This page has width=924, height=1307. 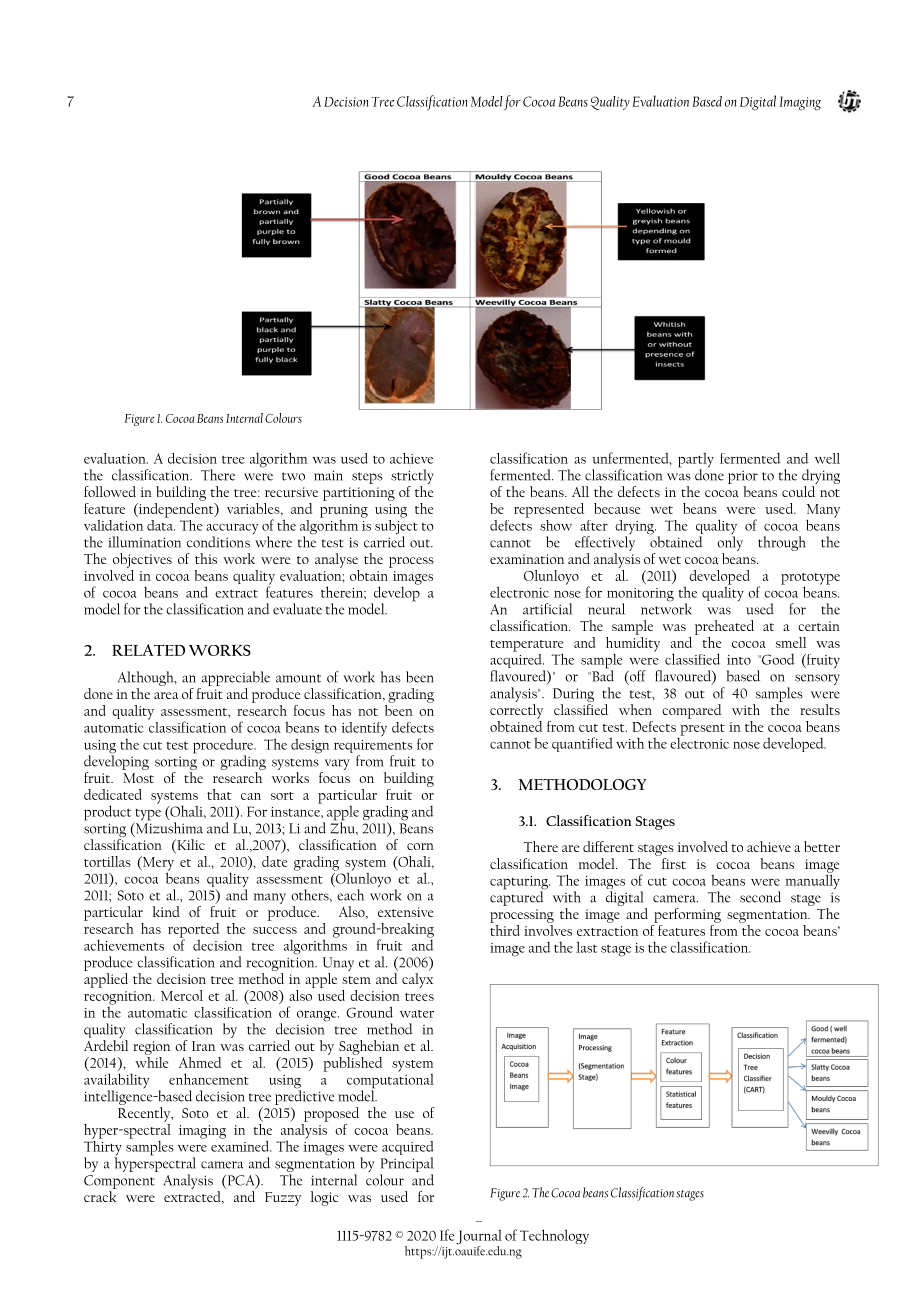 What do you see at coordinates (412, 476) in the page?
I see `strictly` at bounding box center [412, 476].
